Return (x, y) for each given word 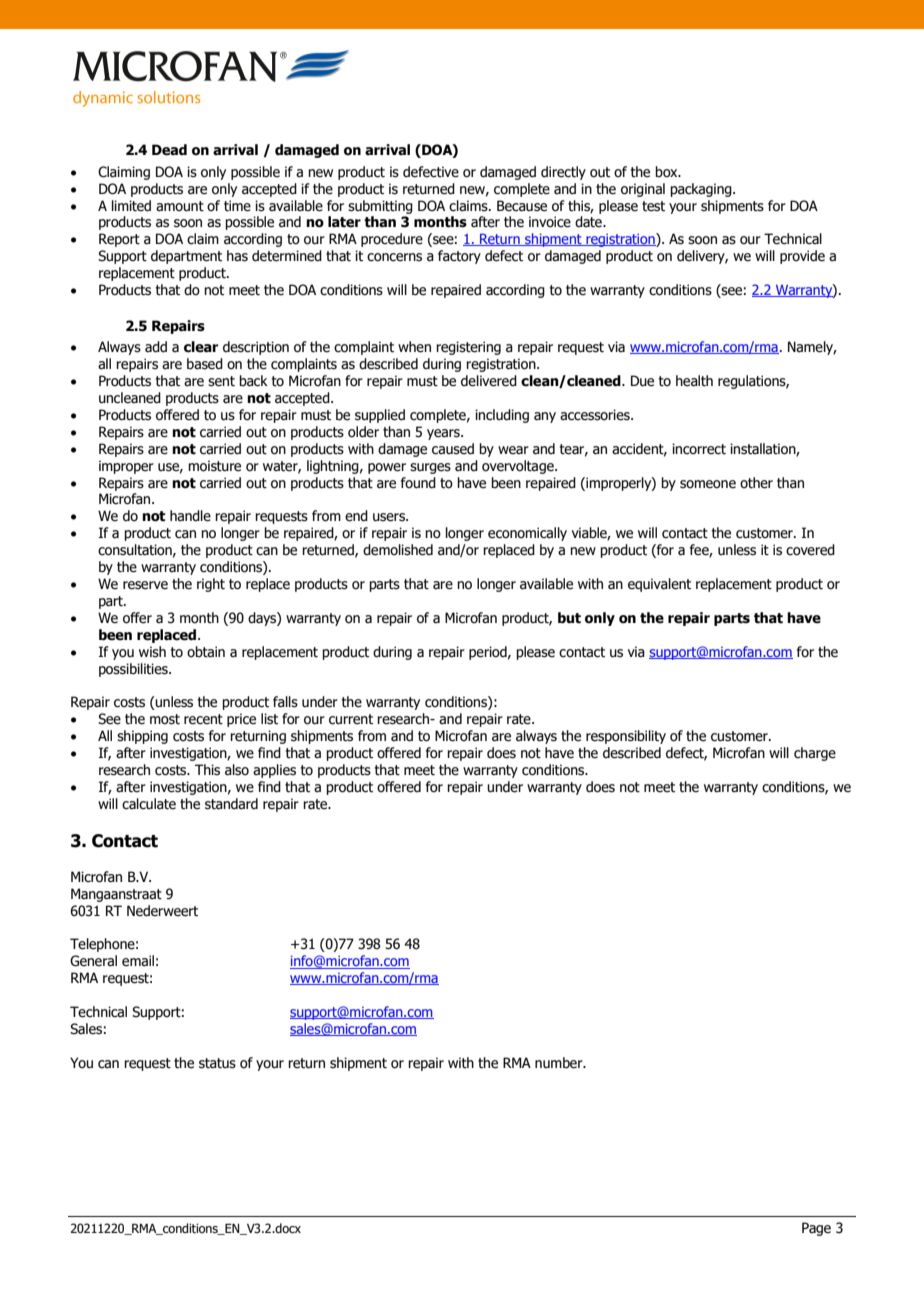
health (694, 381)
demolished (398, 550)
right (211, 585)
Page (816, 1229)
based (205, 364)
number (560, 1063)
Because (522, 206)
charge (815, 754)
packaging (702, 190)
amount (180, 206)
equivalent (659, 585)
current (351, 719)
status (217, 1063)
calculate (149, 804)
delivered (489, 381)
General (93, 961)
